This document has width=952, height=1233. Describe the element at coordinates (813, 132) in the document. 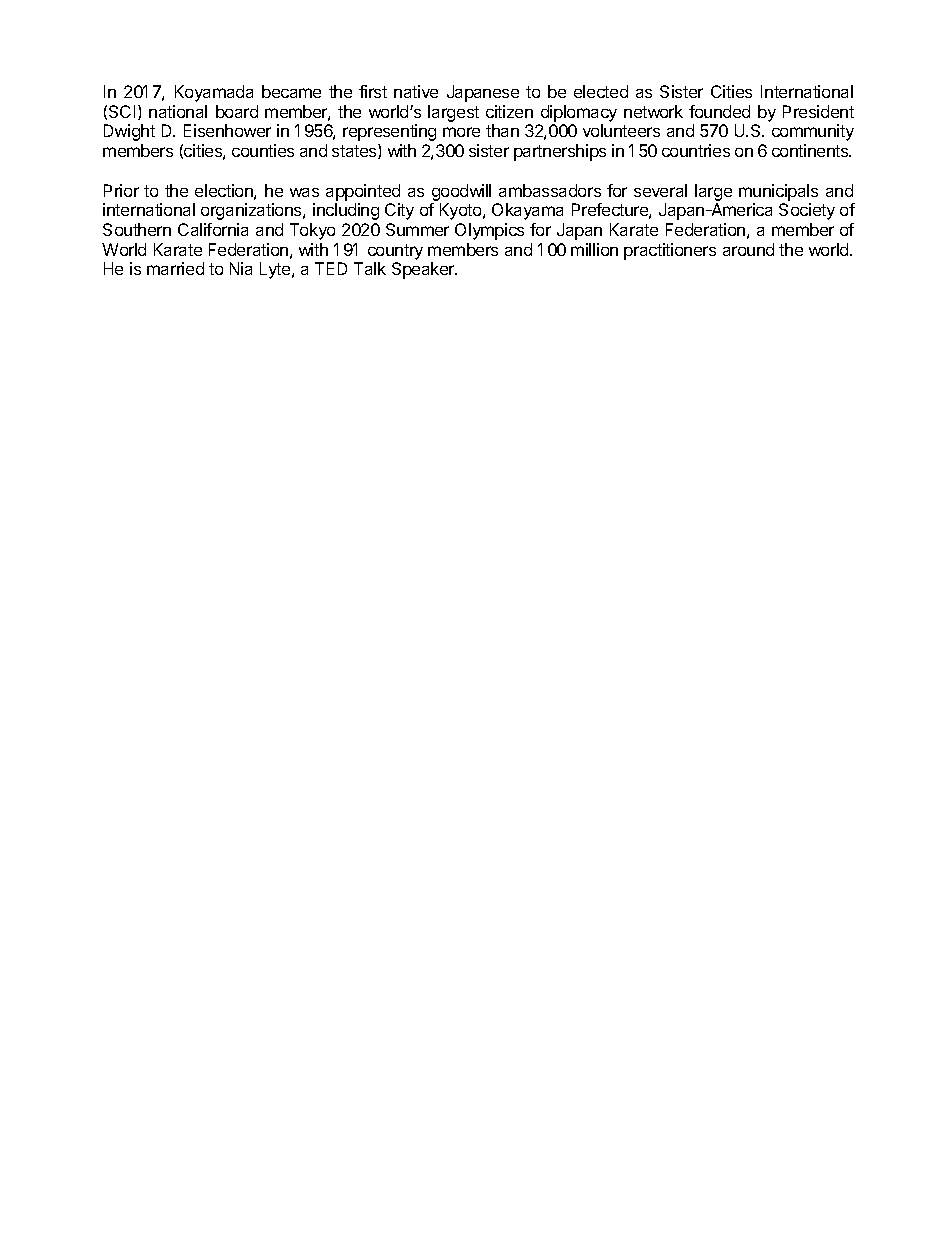

I see `community` at that location.
